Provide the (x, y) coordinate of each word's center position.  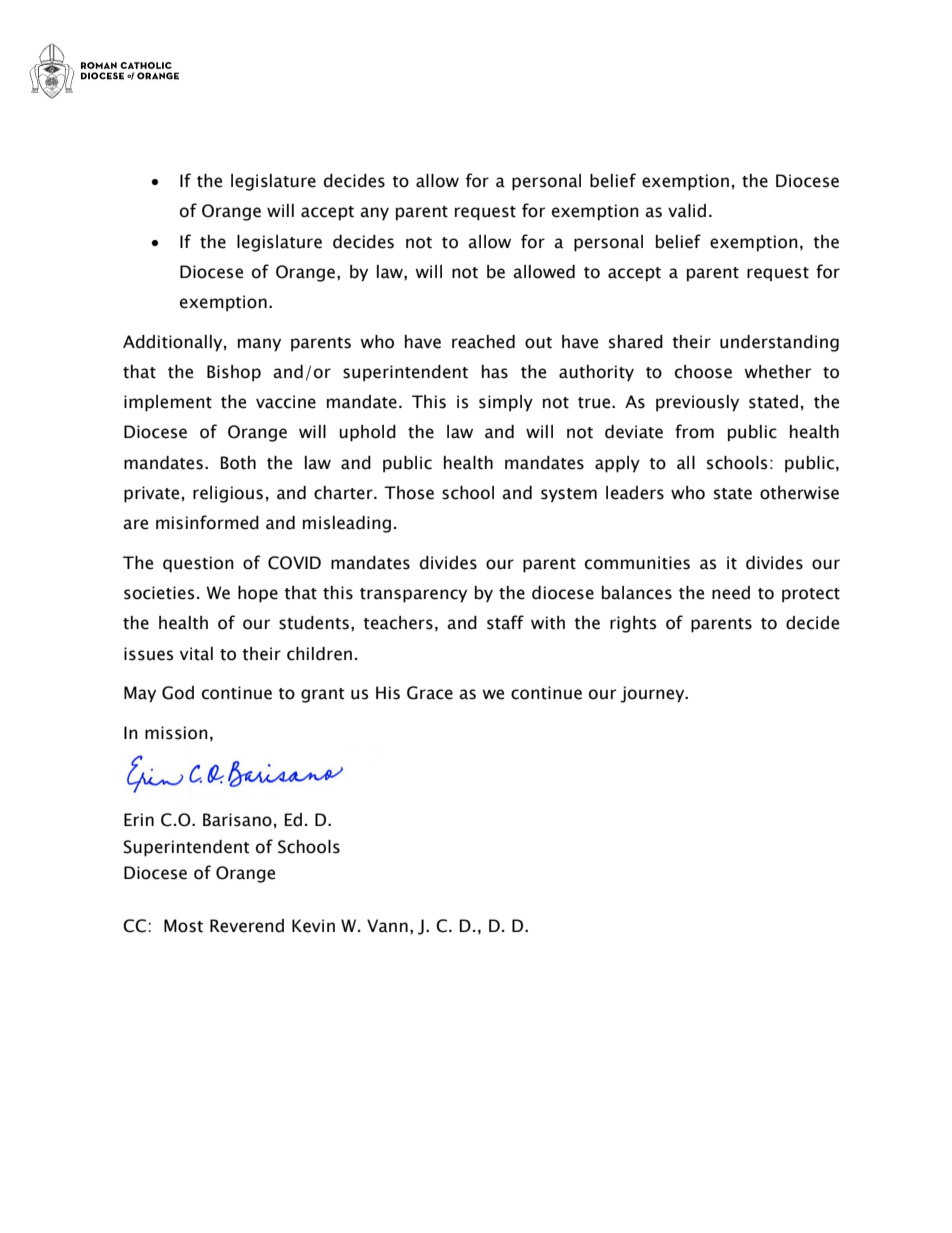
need (731, 593)
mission (176, 733)
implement (168, 403)
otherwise (799, 493)
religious (228, 494)
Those (409, 493)
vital (196, 654)
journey (653, 694)
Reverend (247, 926)
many (259, 345)
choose (703, 372)
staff (505, 622)
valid (687, 211)
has (495, 372)
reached (483, 342)
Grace (430, 693)
